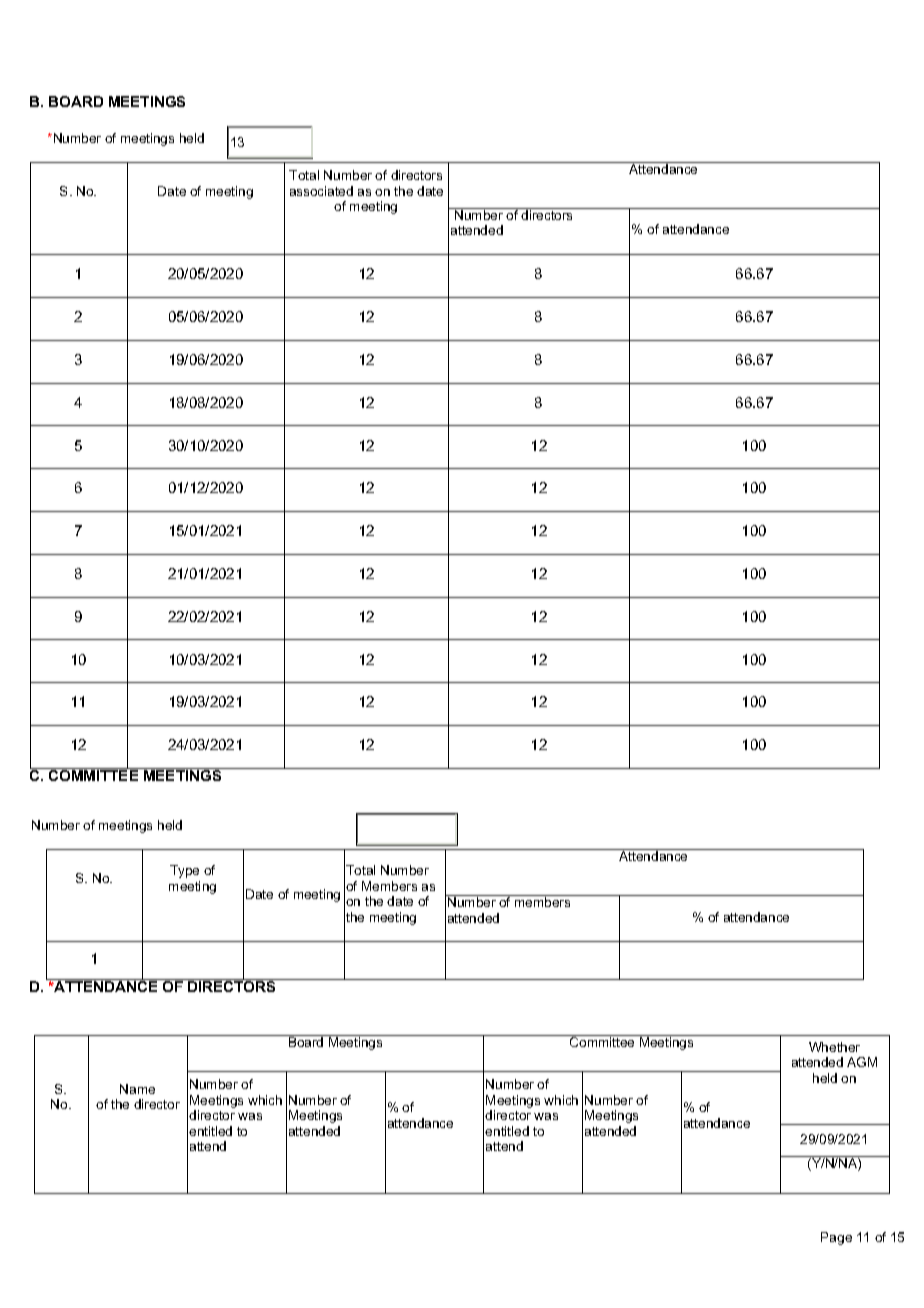 Image resolution: width=924 pixels, height=1308 pixels. What do you see at coordinates (321, 191) in the image?
I see `associated` at bounding box center [321, 191].
